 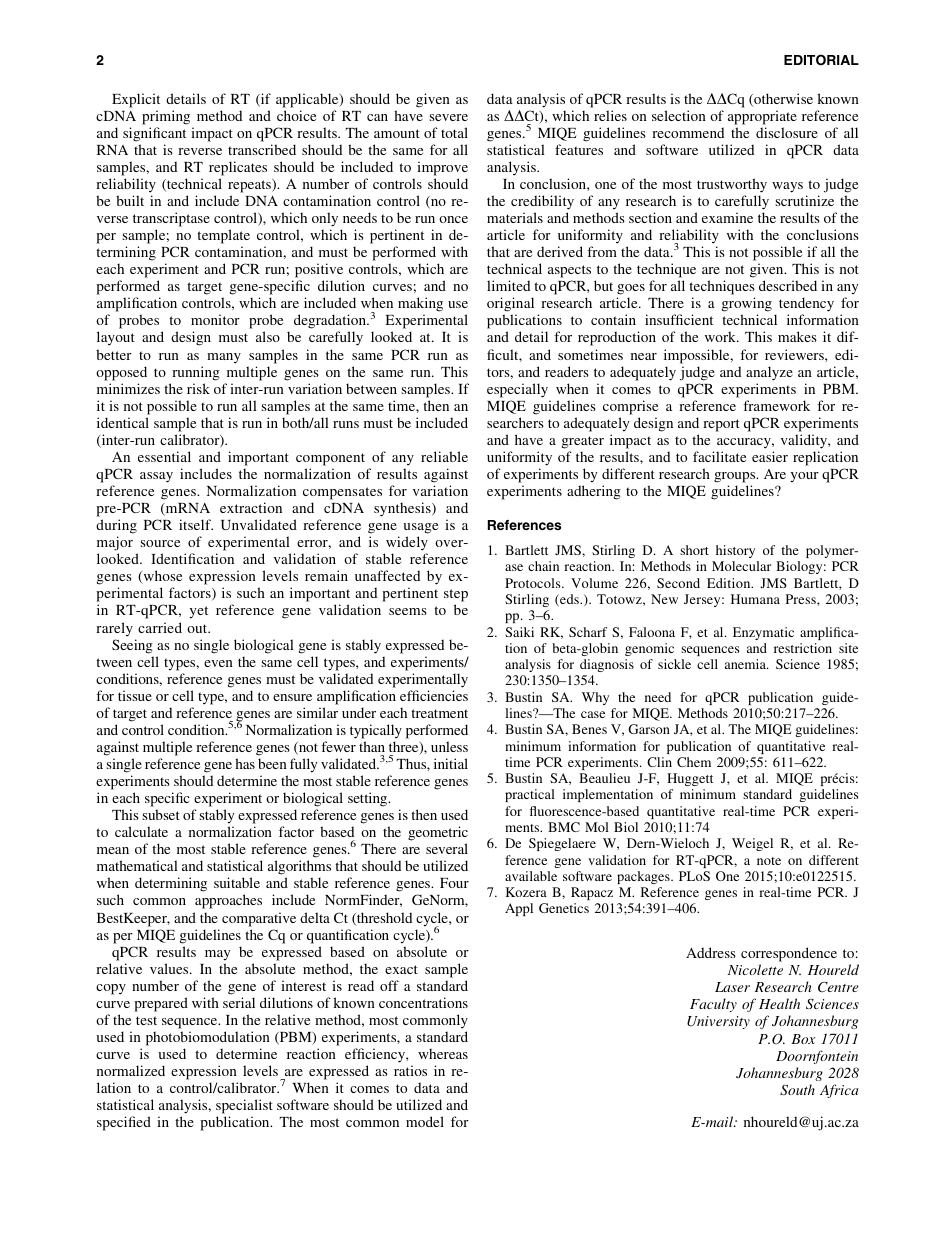 I want to click on priming, so click(x=166, y=117).
